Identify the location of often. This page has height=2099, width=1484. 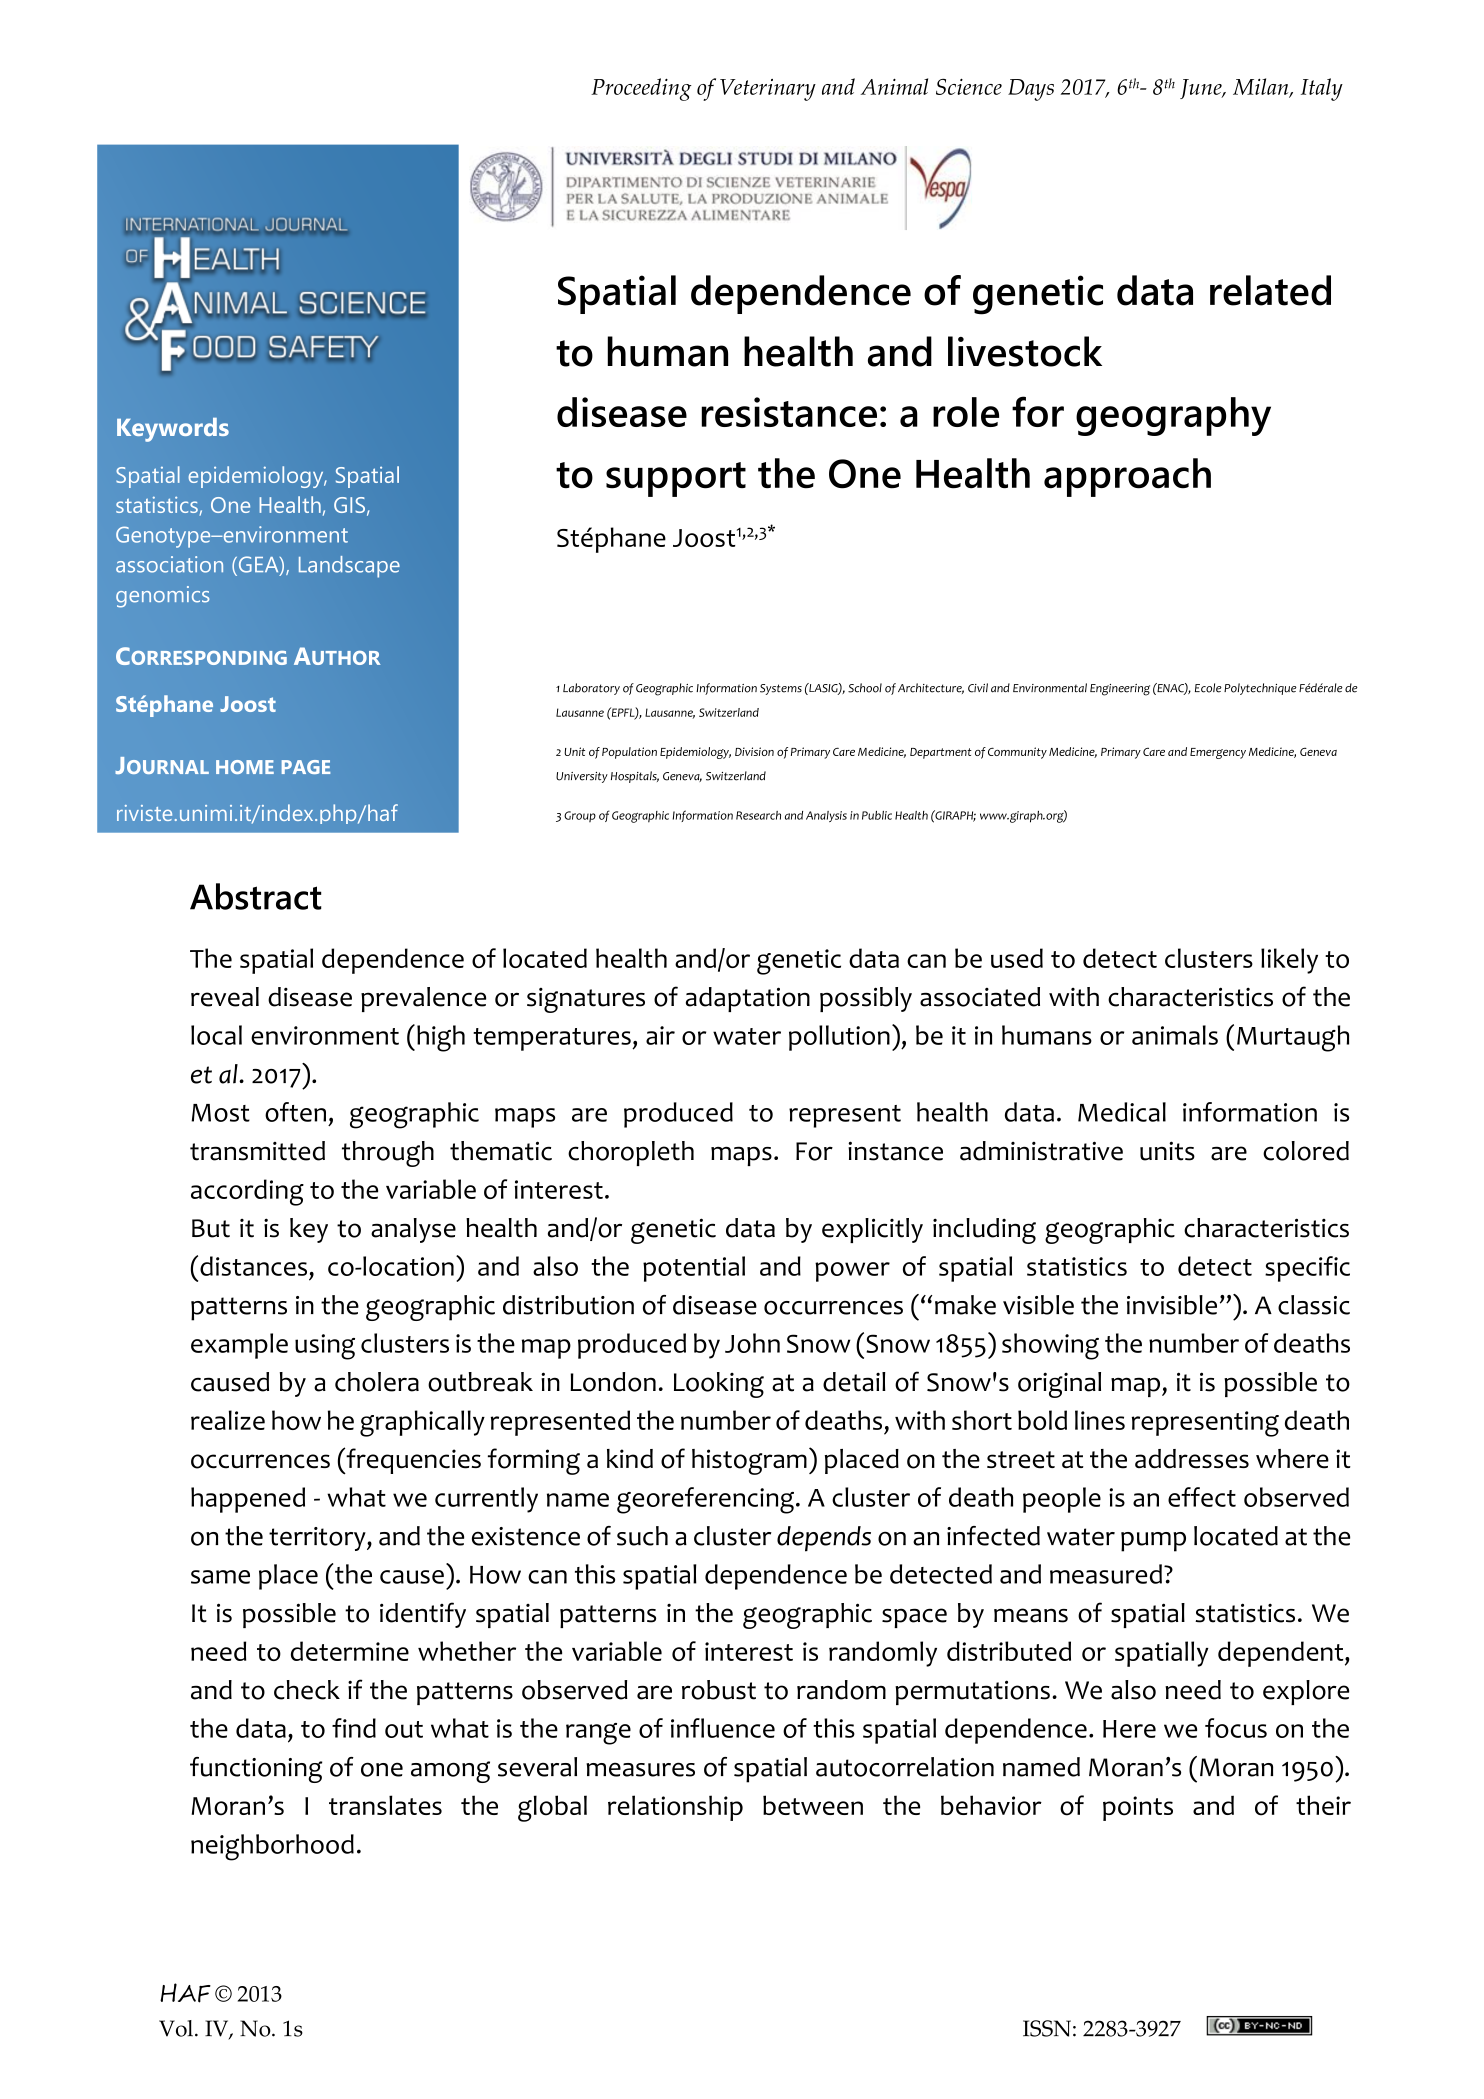
(295, 1112).
